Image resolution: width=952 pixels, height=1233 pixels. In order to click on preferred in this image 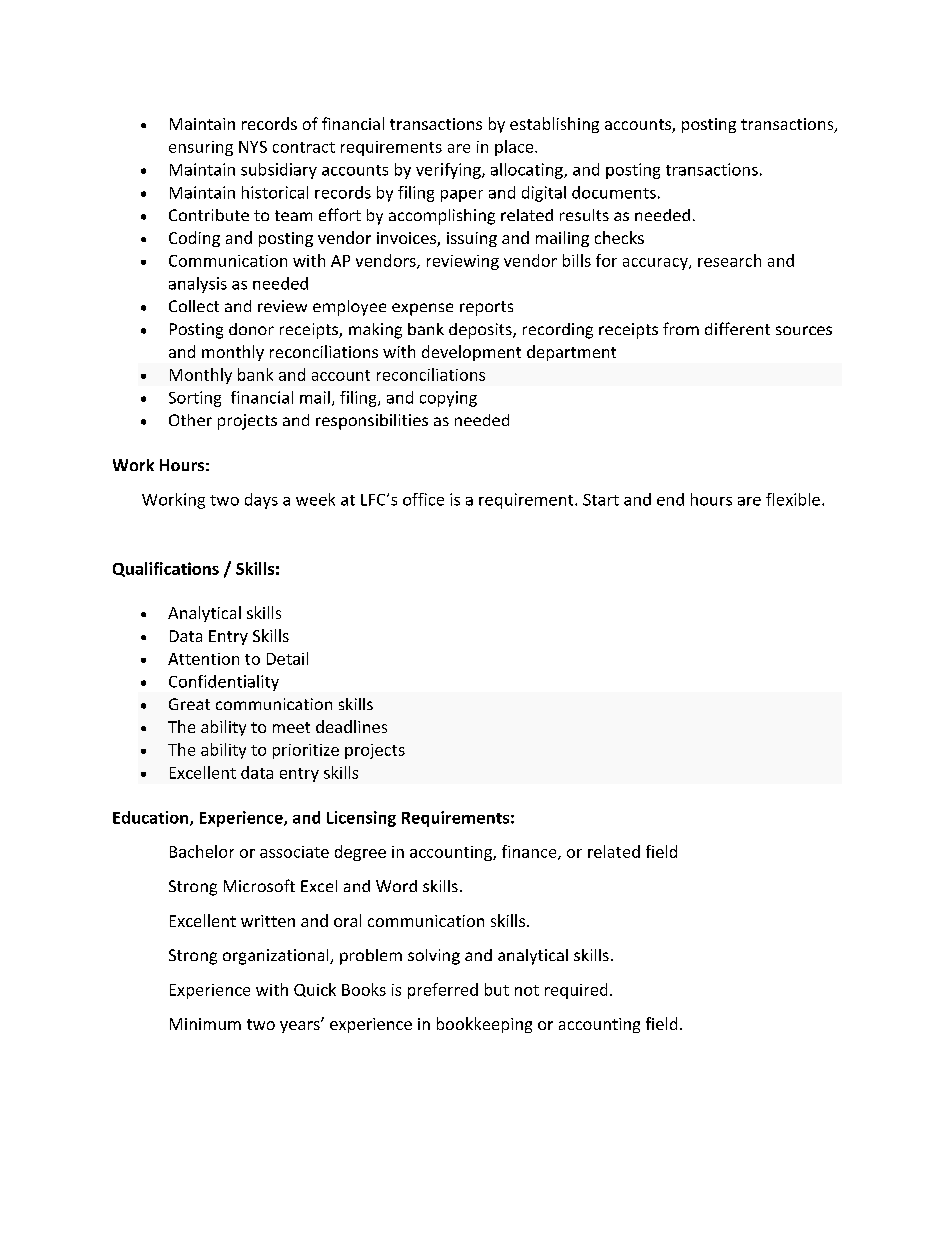, I will do `click(443, 991)`.
